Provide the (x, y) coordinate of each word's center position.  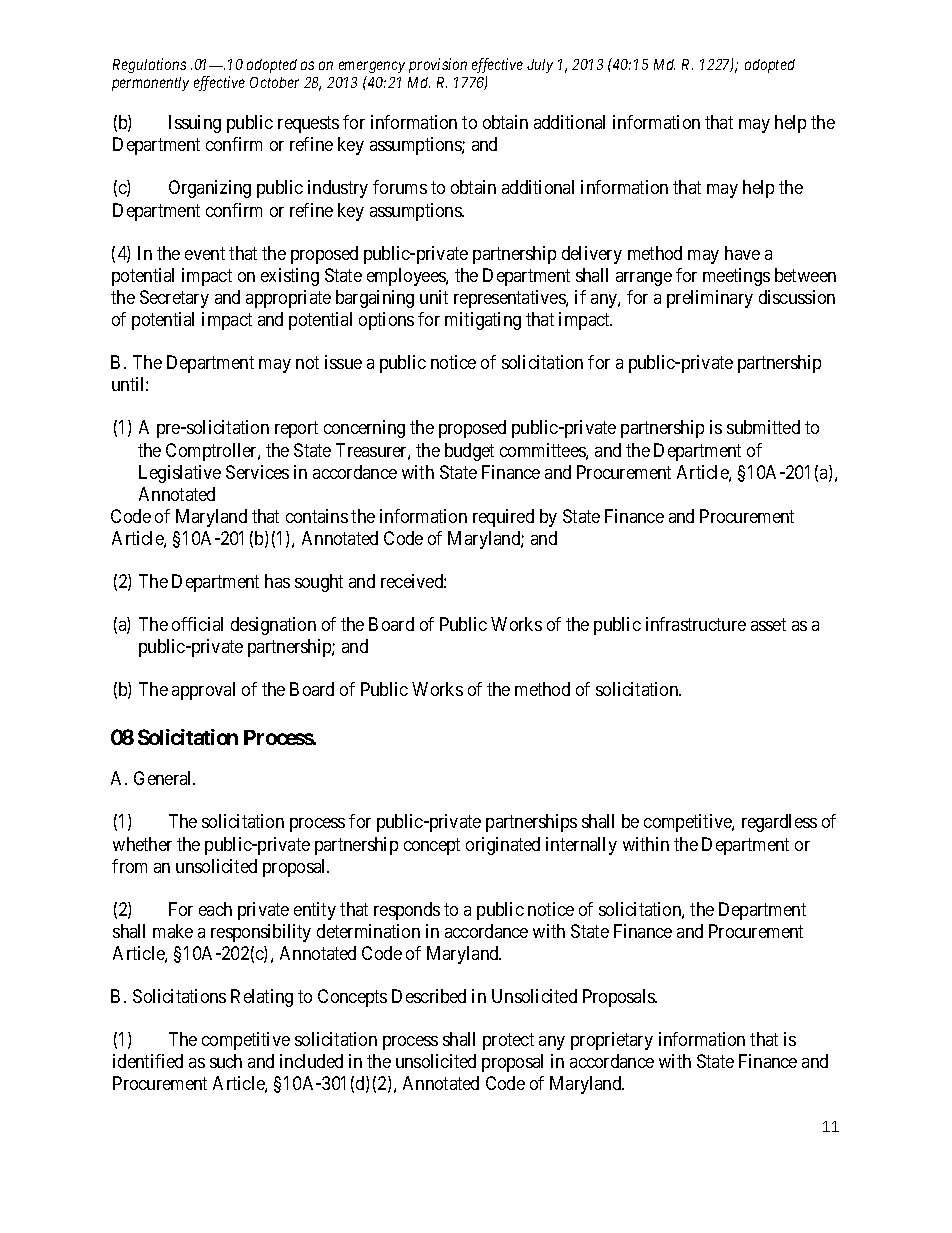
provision (438, 65)
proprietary (612, 1041)
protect (508, 1041)
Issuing (195, 124)
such (226, 1061)
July (540, 66)
